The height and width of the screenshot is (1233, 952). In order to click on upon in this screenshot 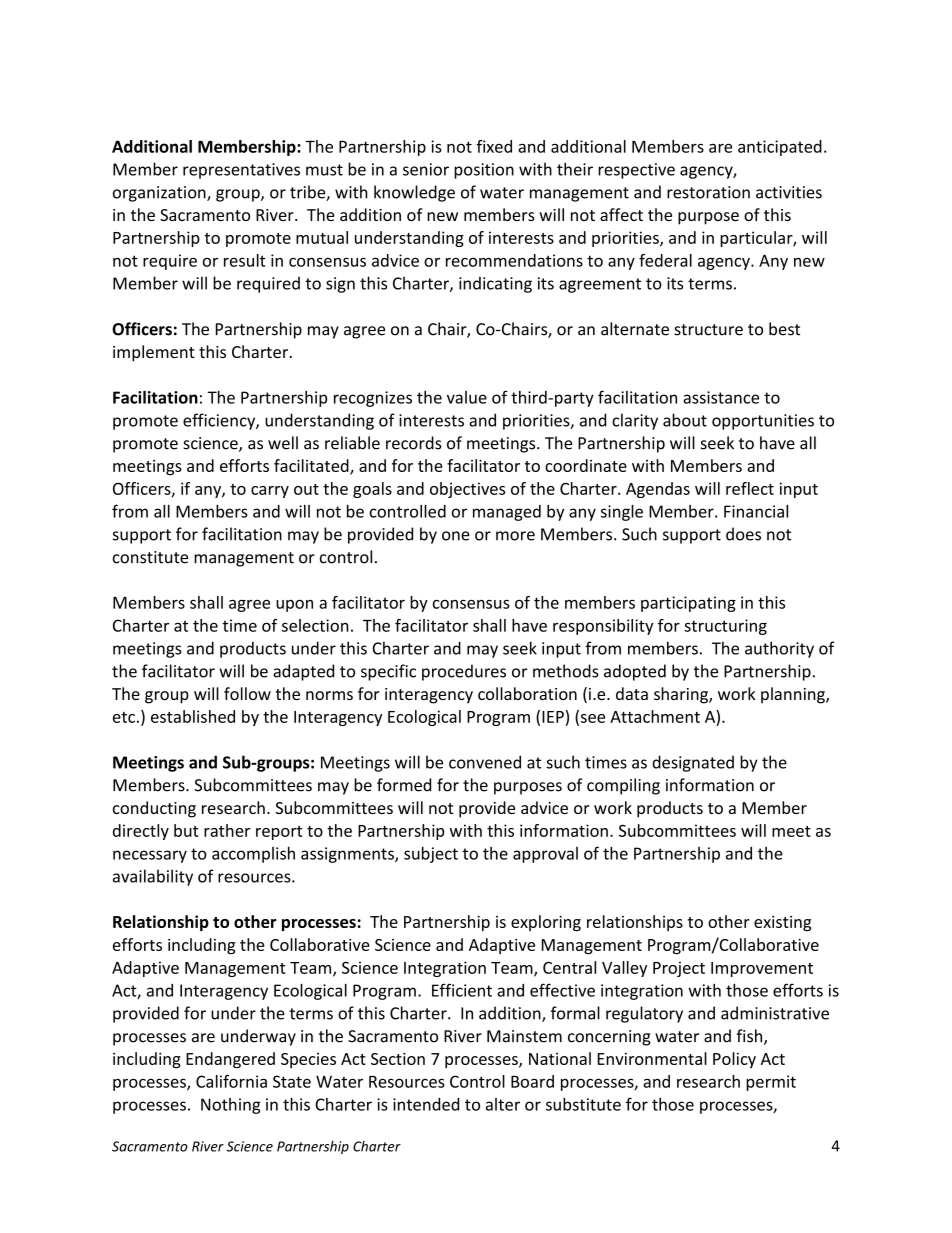, I will do `click(294, 605)`.
